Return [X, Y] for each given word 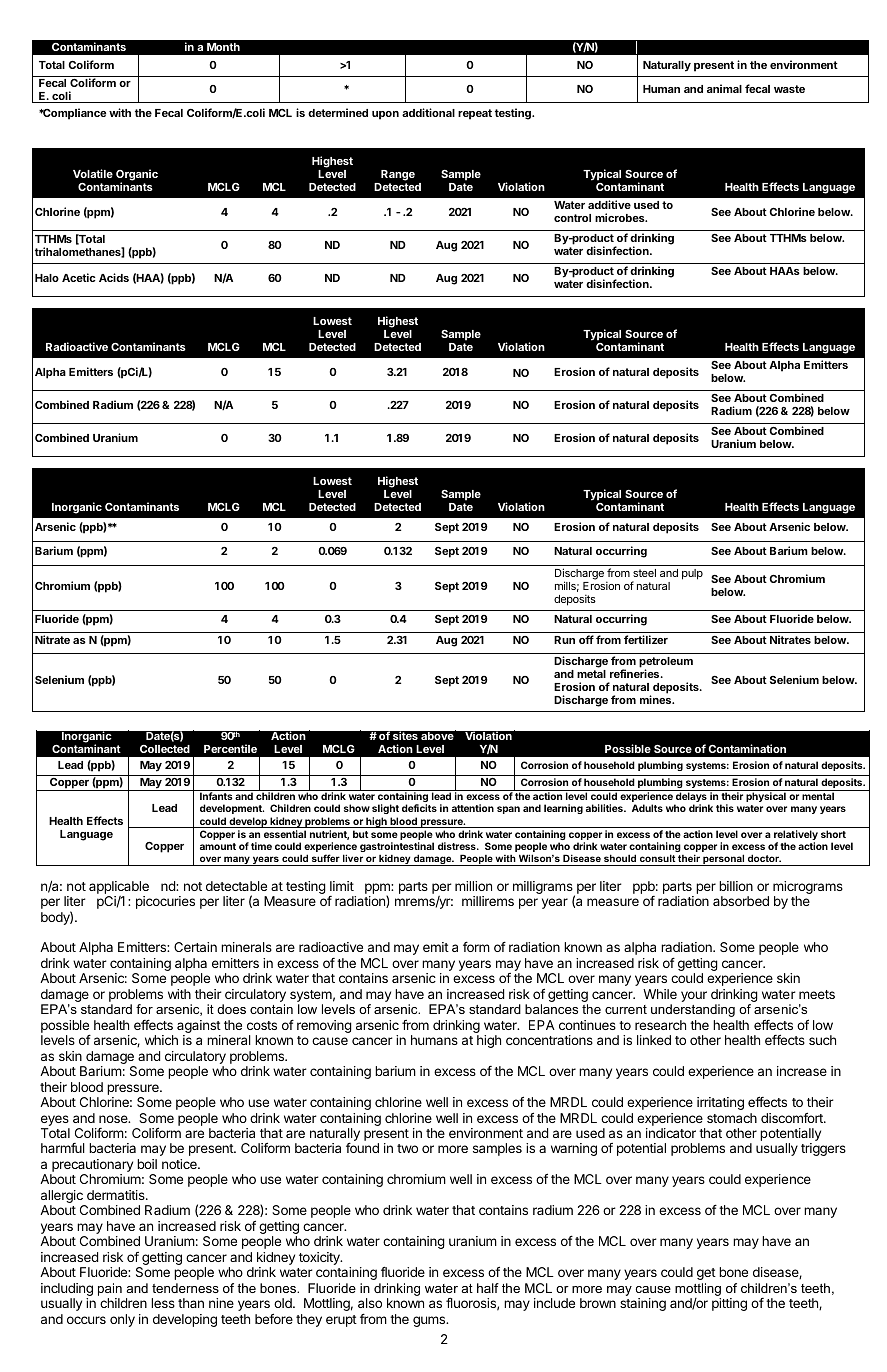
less [163, 1303]
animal [724, 88]
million [473, 886]
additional [428, 112]
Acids [114, 277]
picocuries [165, 902]
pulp [692, 574]
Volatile [93, 173]
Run [564, 640]
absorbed [741, 901]
